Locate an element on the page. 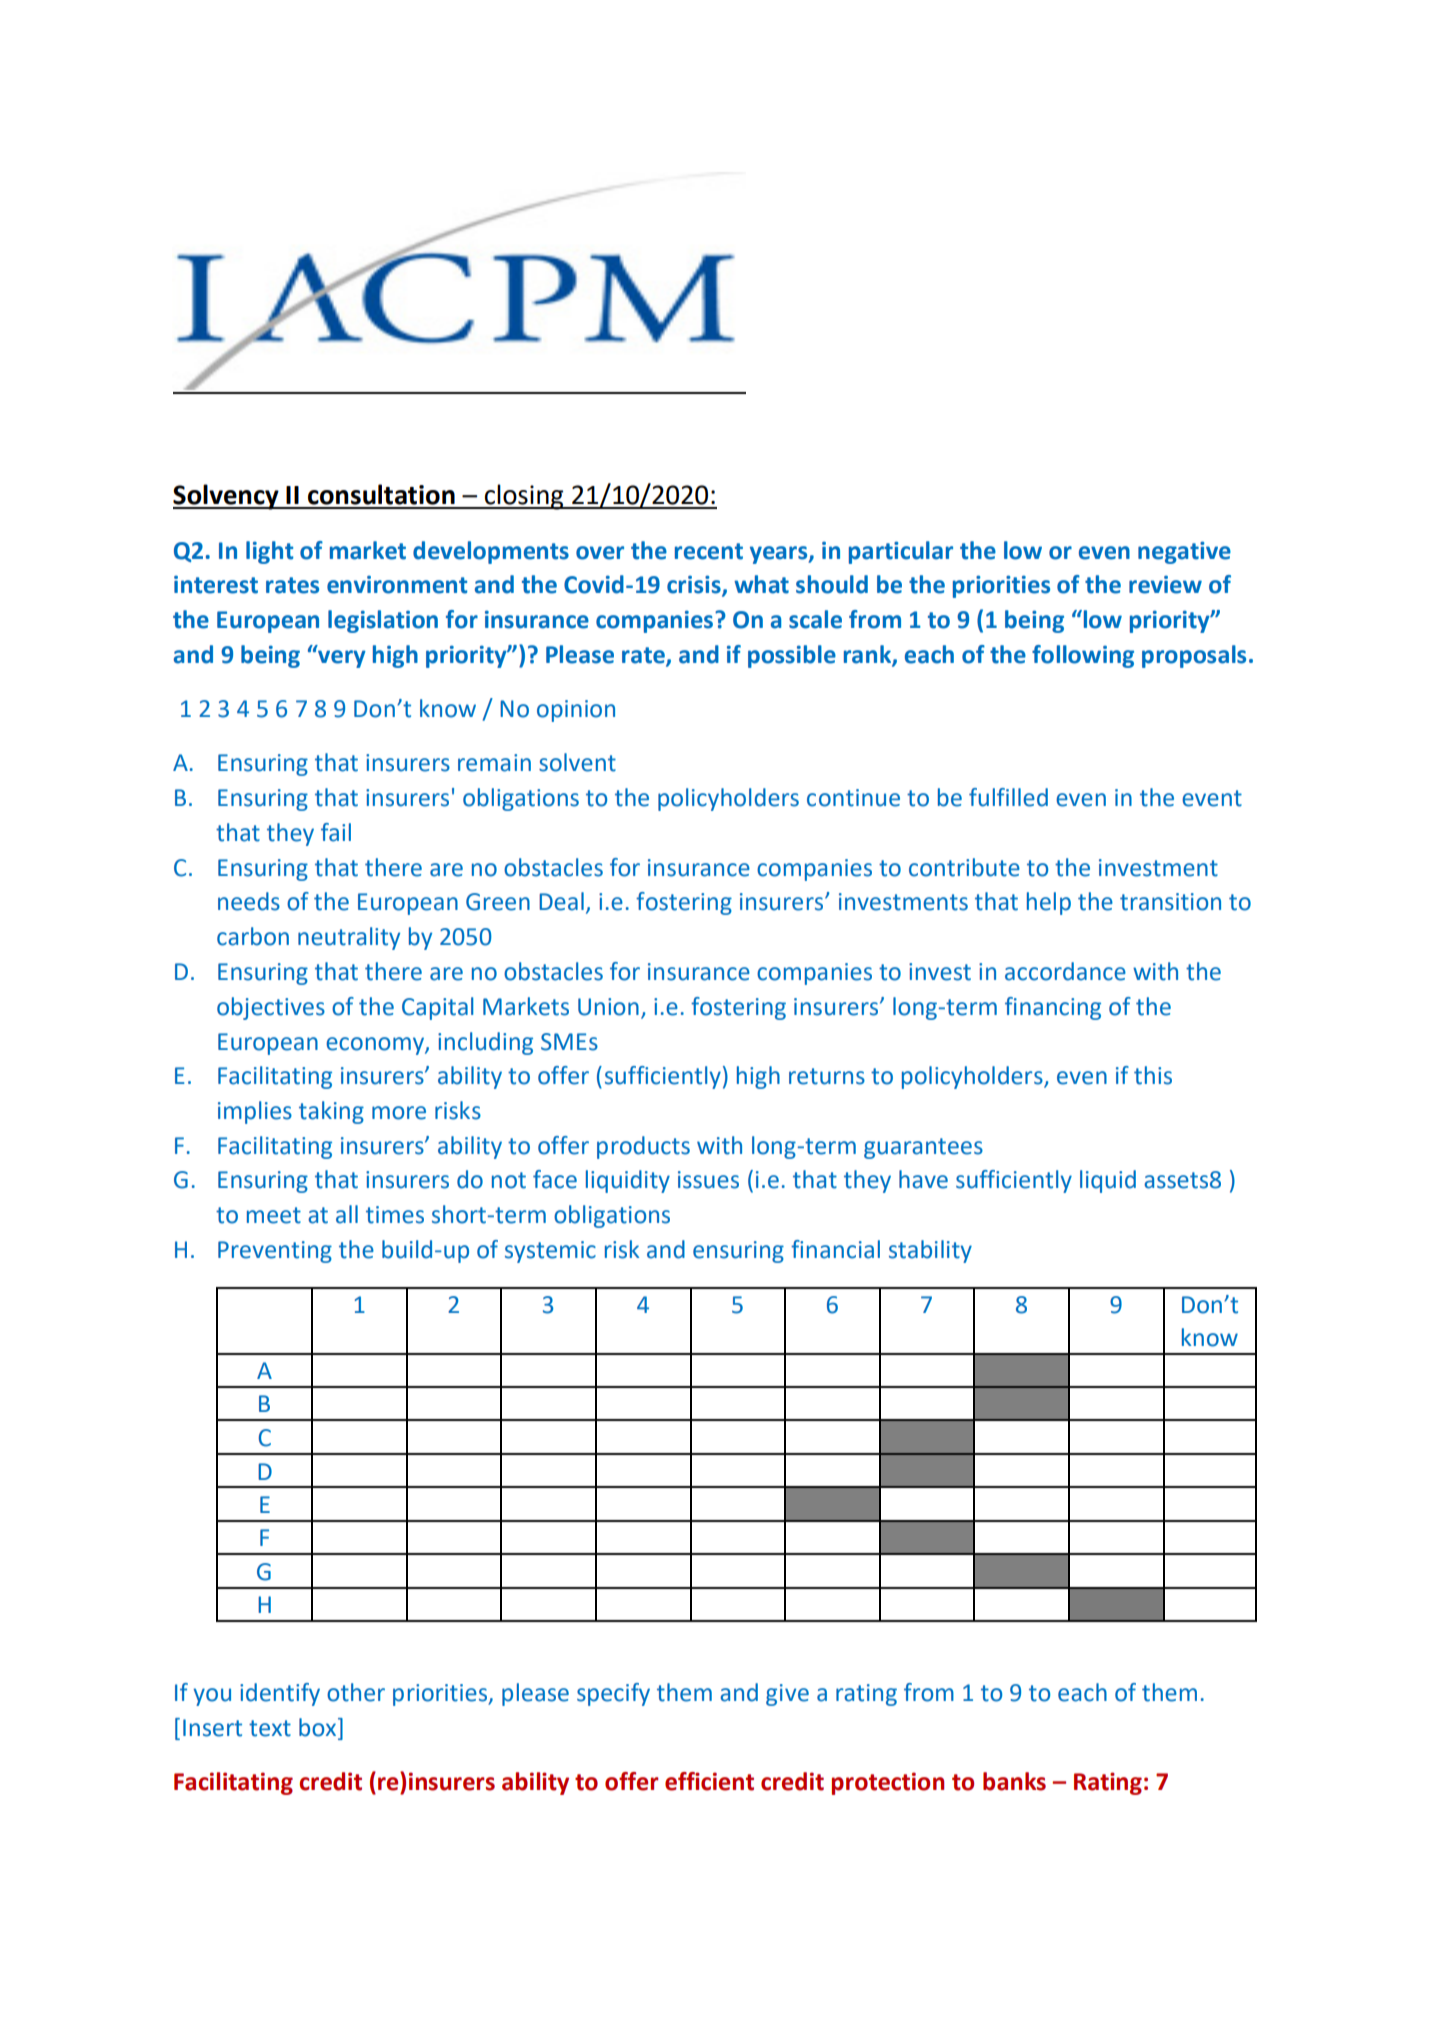  box is located at coordinates (319, 1727).
